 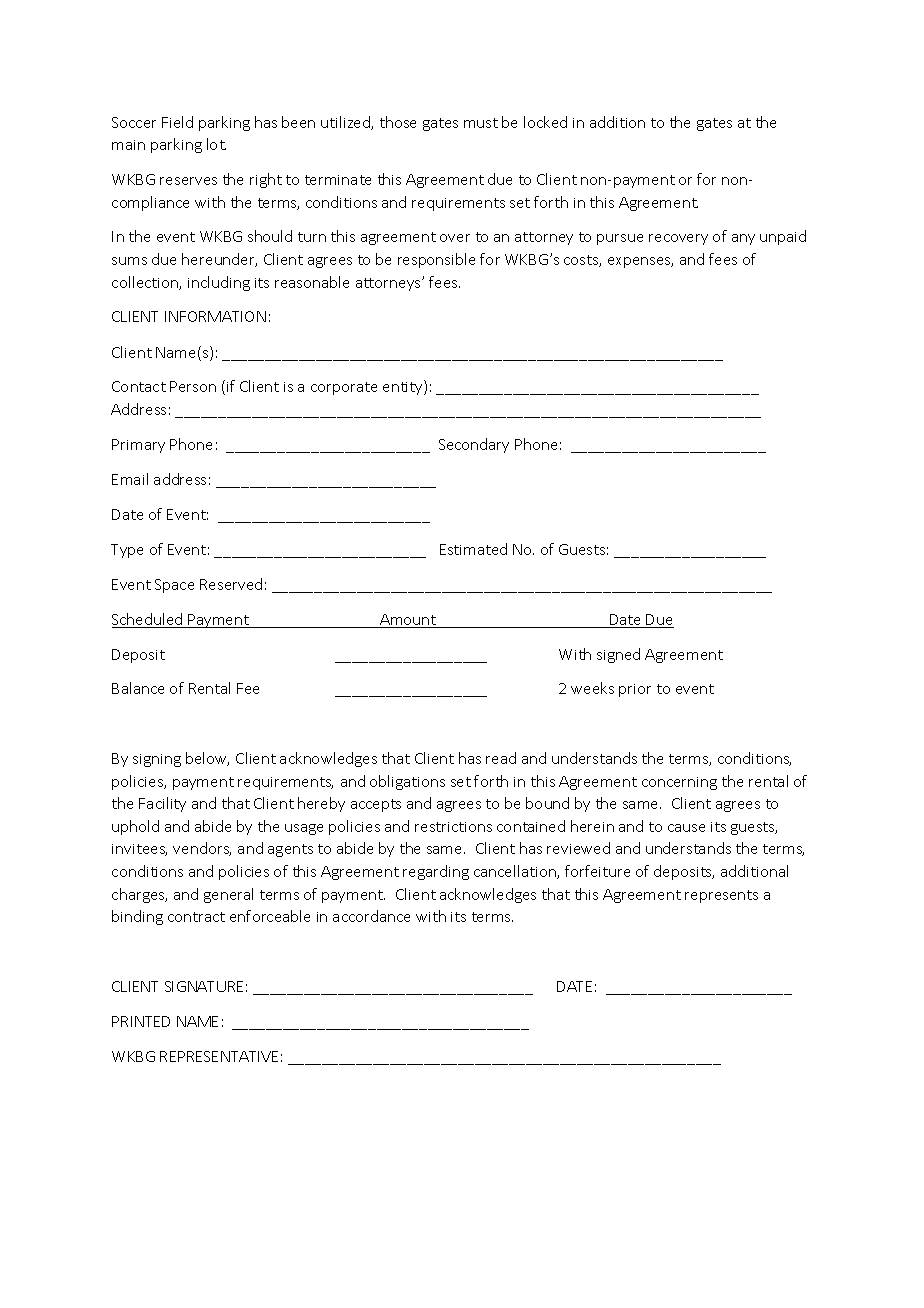 I want to click on any, so click(x=743, y=239).
